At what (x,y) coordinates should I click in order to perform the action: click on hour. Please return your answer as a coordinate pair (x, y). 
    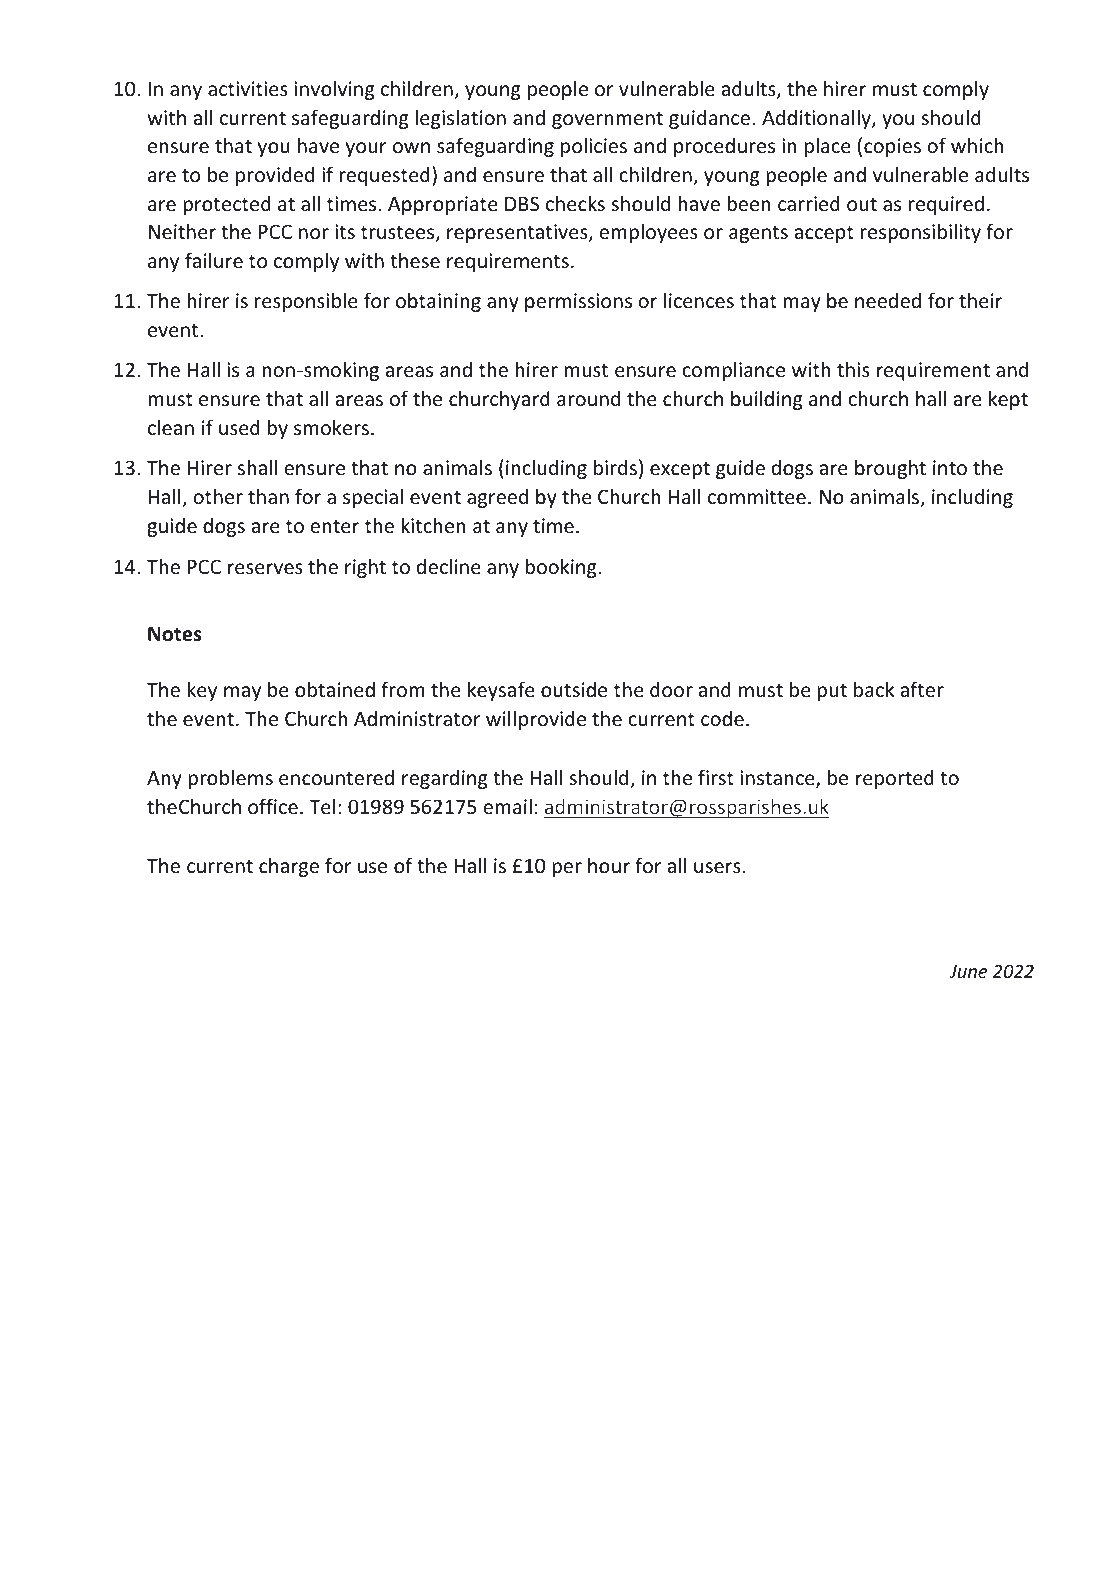
    Looking at the image, I should click on (609, 865).
